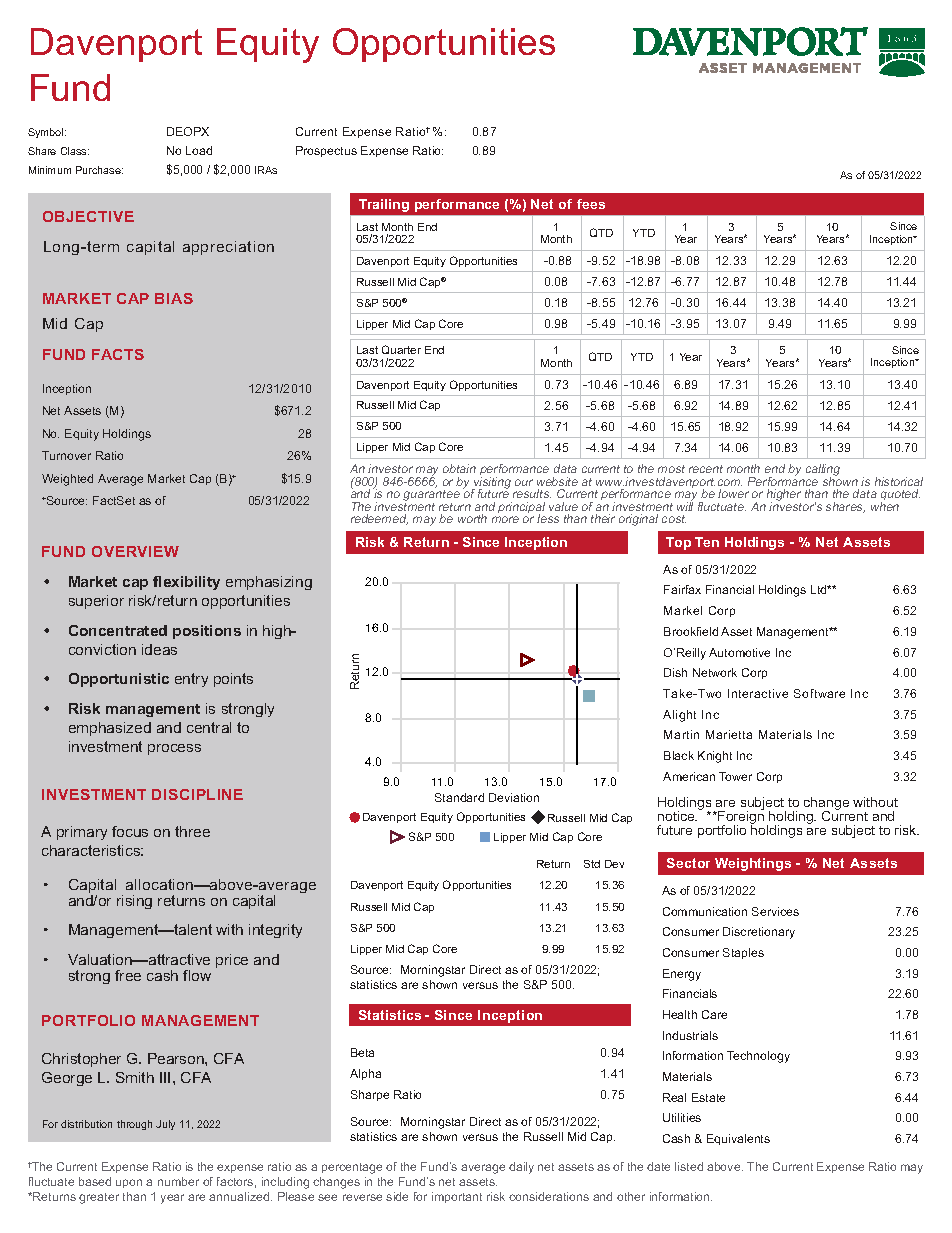 The image size is (952, 1233). What do you see at coordinates (326, 151) in the screenshot?
I see `Prospectus` at bounding box center [326, 151].
